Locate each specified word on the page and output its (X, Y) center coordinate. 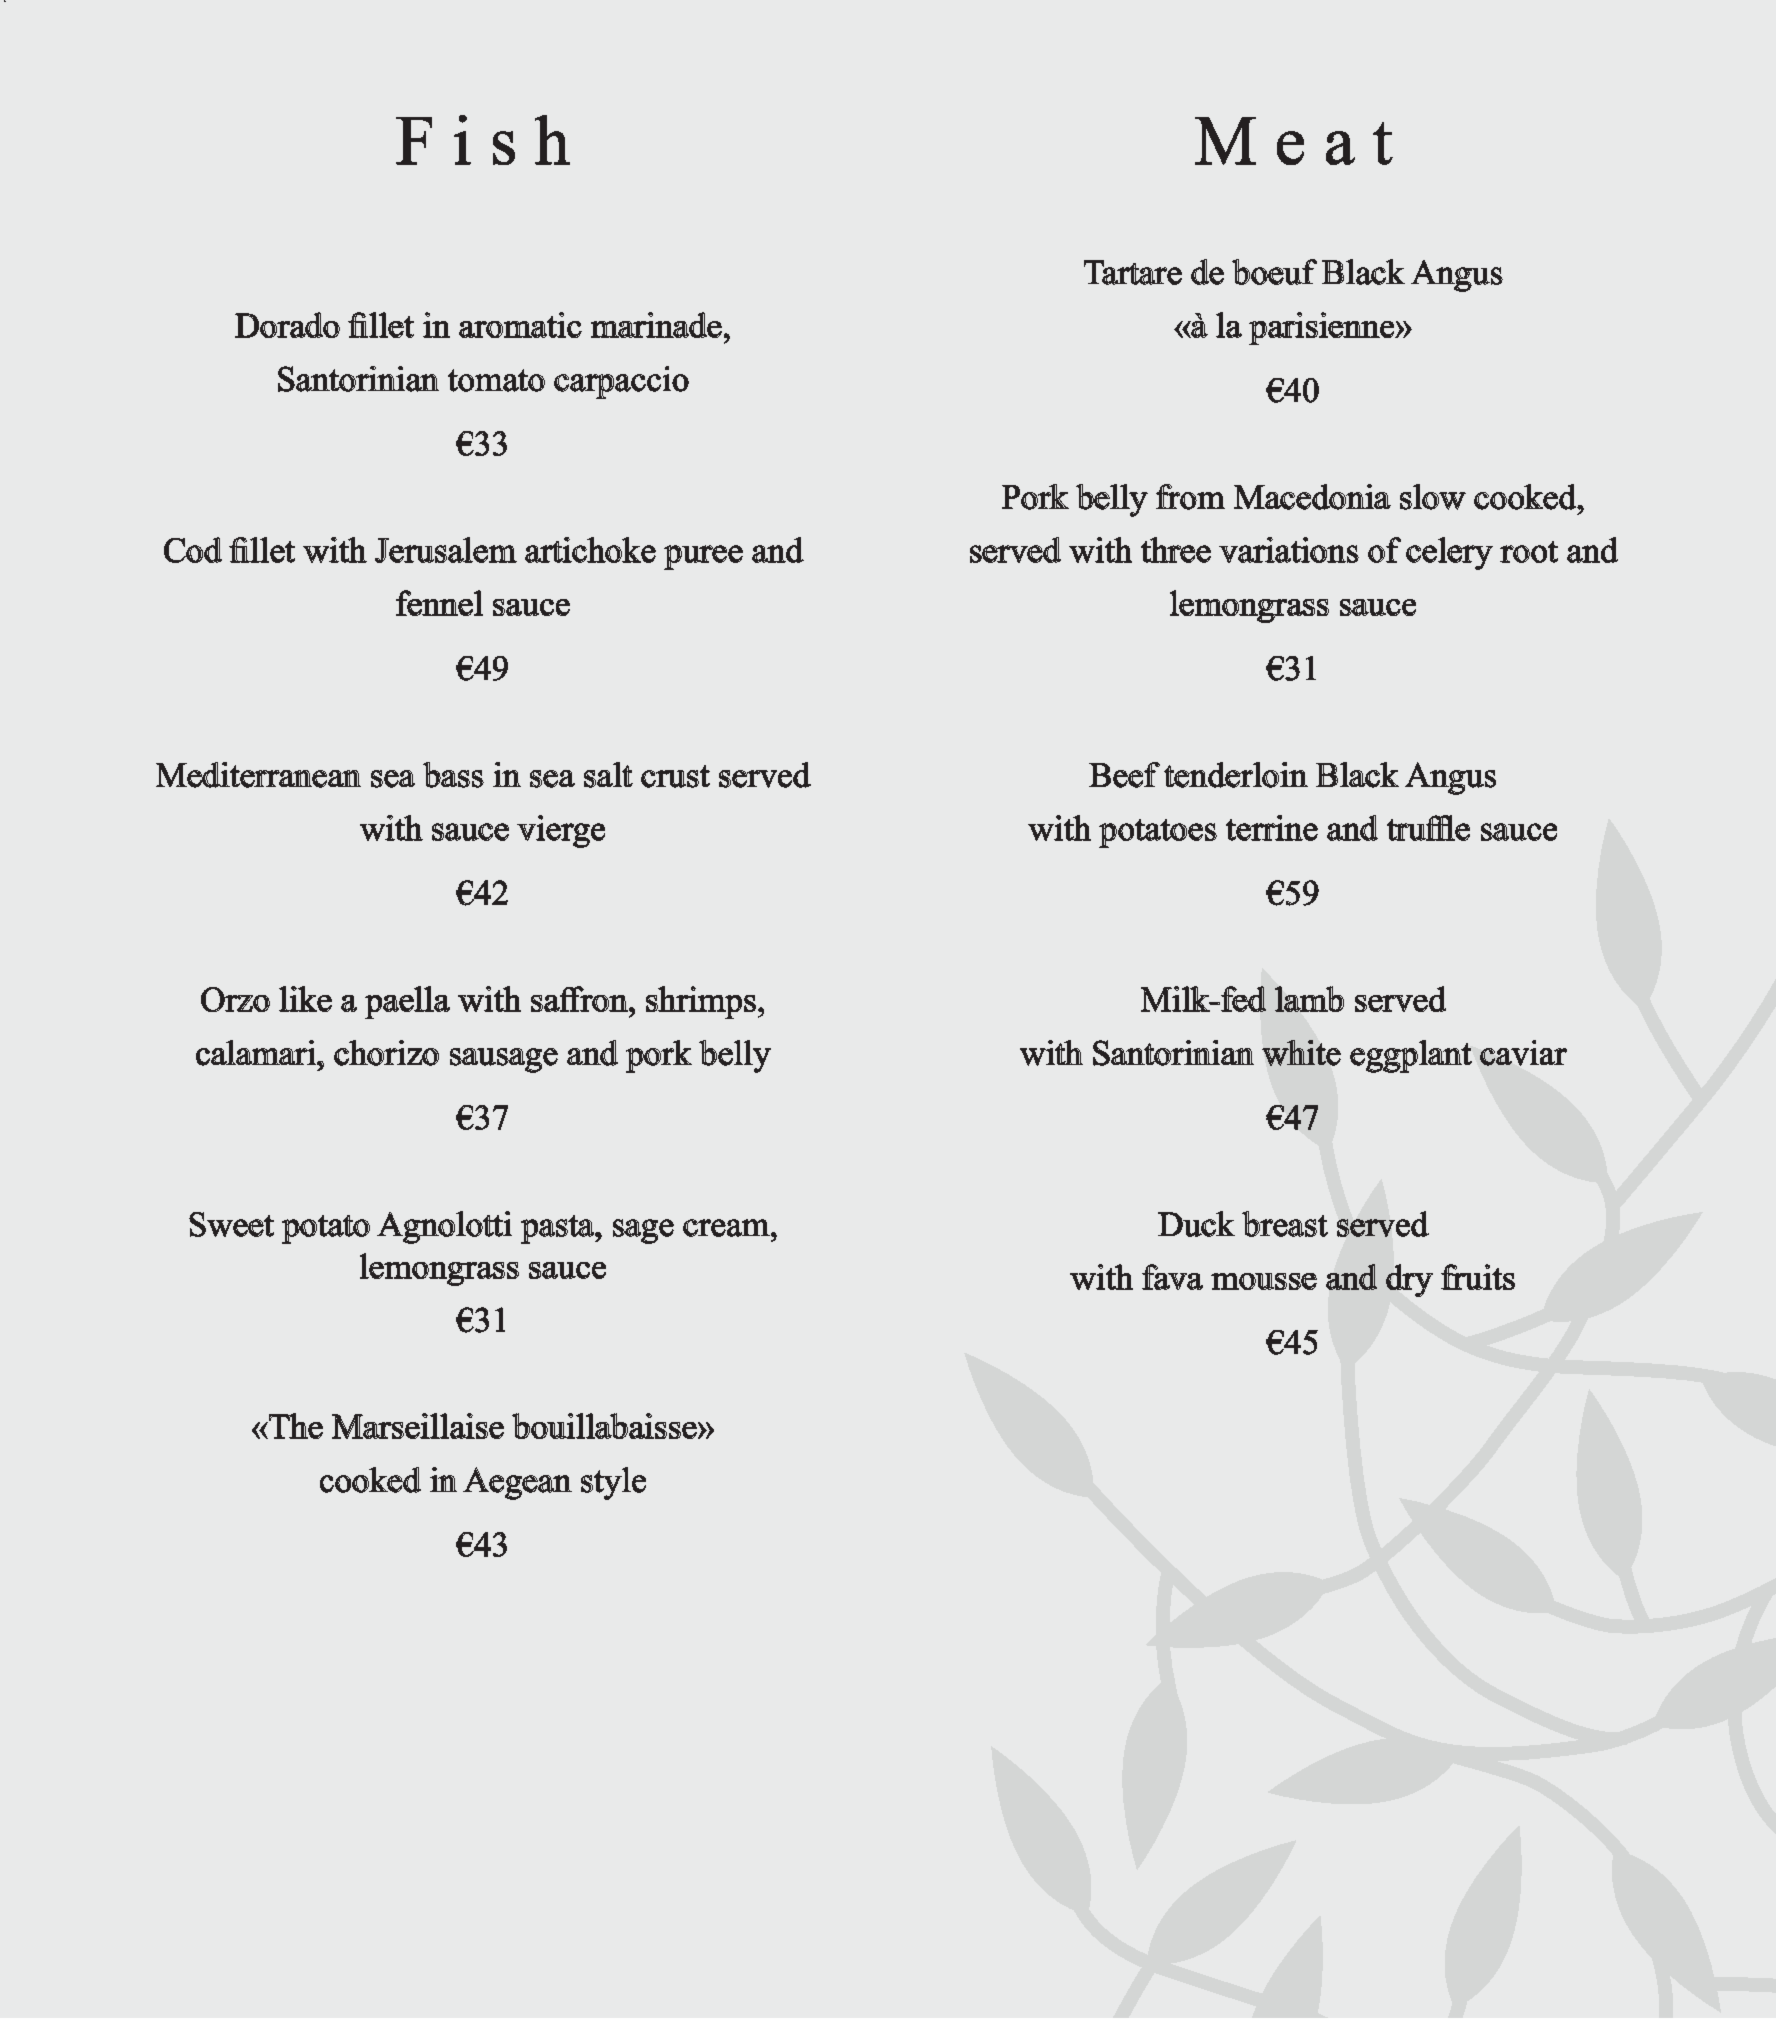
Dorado (287, 325)
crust (675, 776)
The (295, 1426)
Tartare (1133, 272)
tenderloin (1236, 775)
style (613, 1483)
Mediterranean (258, 775)
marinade (656, 325)
